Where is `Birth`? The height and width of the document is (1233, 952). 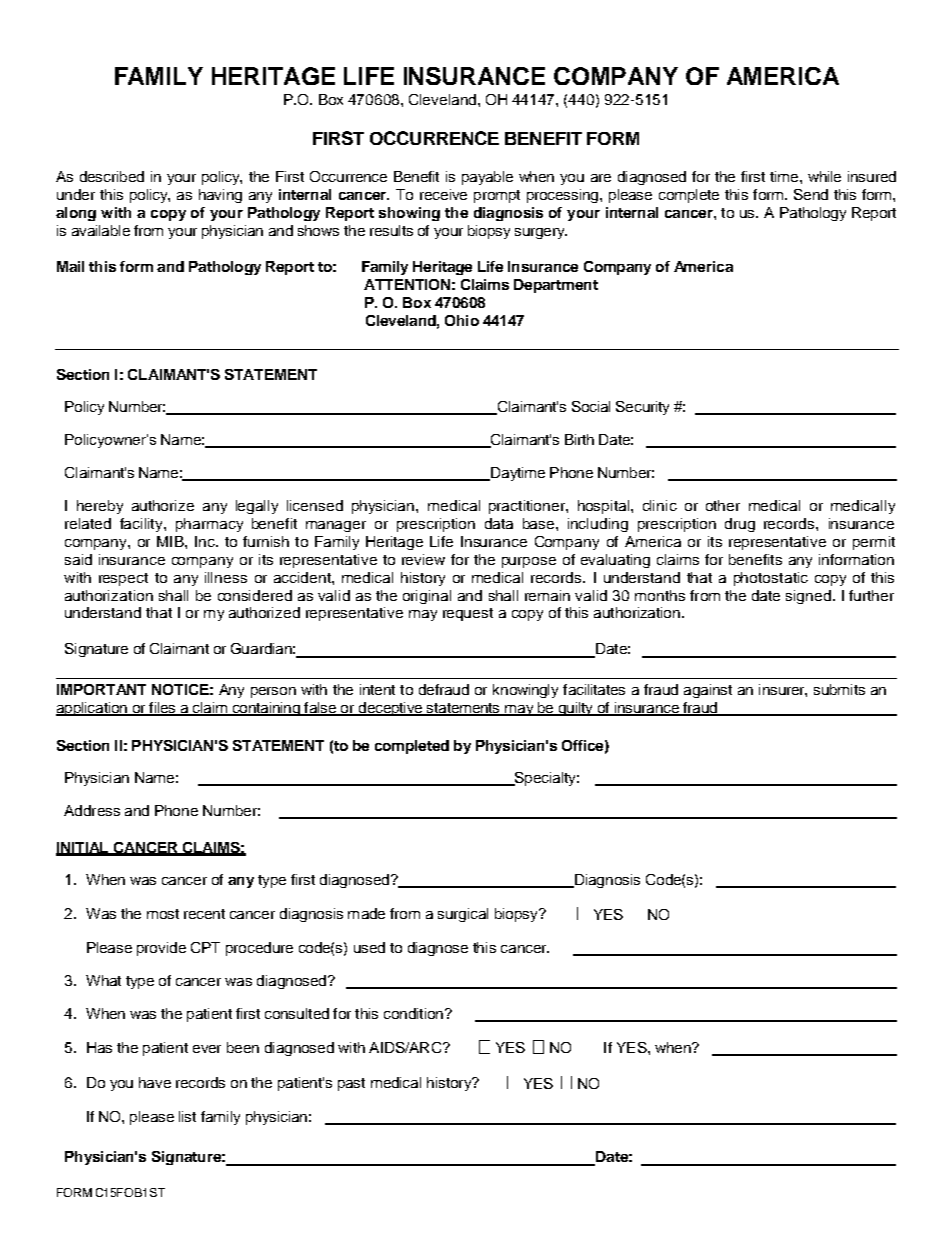 Birth is located at coordinates (579, 439).
